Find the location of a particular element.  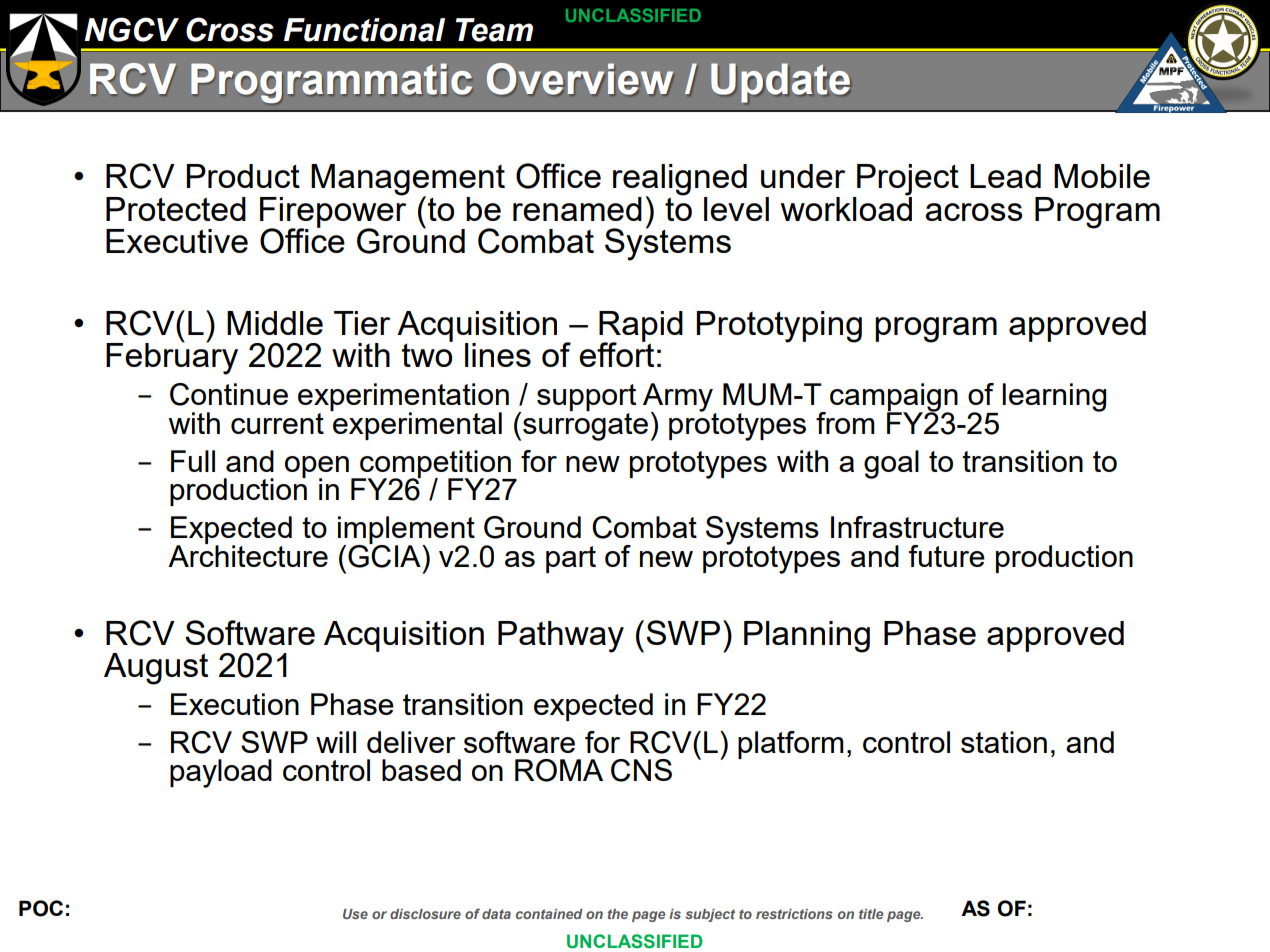

contained is located at coordinates (549, 914).
